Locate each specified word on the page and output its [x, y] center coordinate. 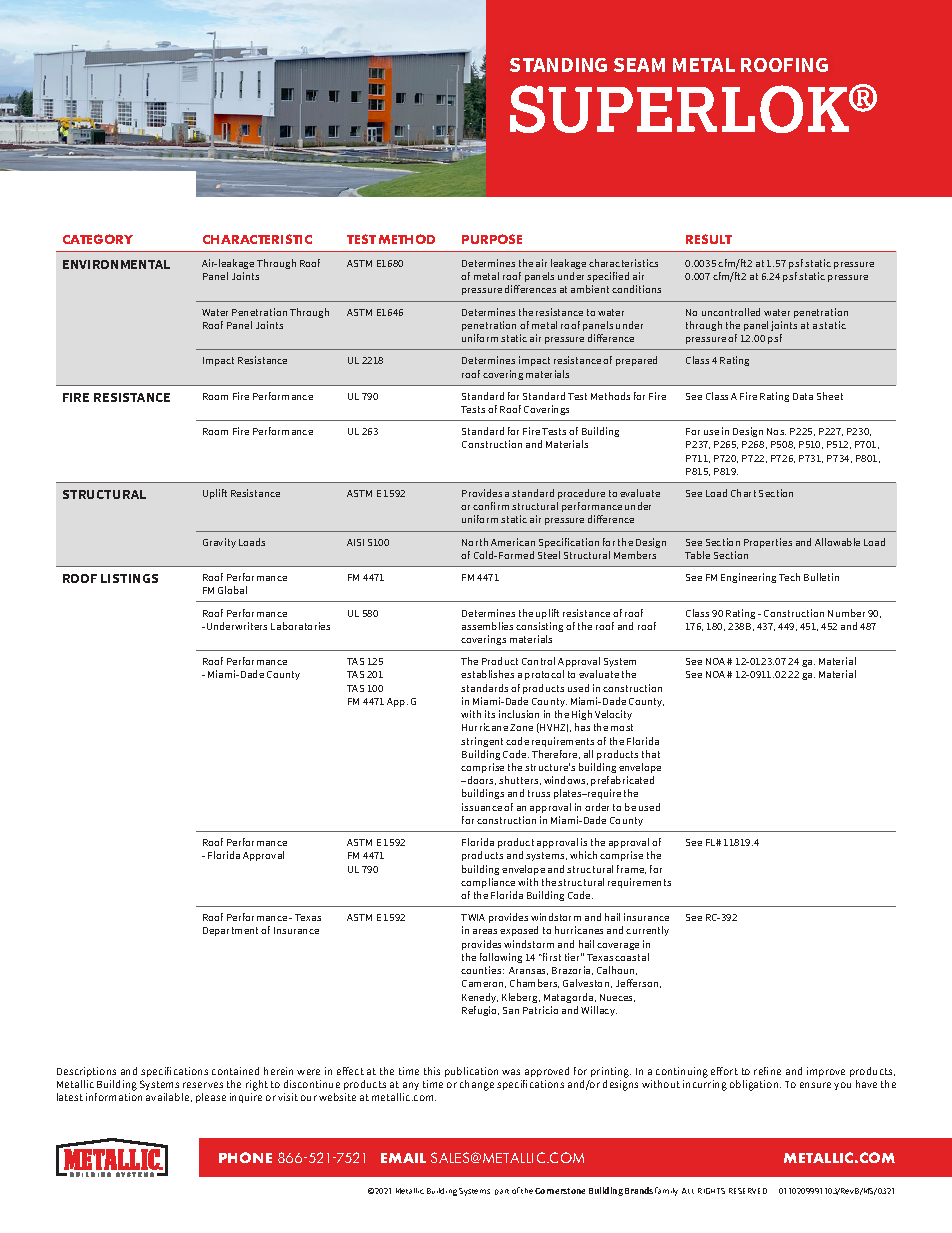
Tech [789, 577]
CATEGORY [98, 239]
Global [232, 590]
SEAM [639, 65]
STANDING [558, 65]
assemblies [487, 626]
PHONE [245, 1157]
